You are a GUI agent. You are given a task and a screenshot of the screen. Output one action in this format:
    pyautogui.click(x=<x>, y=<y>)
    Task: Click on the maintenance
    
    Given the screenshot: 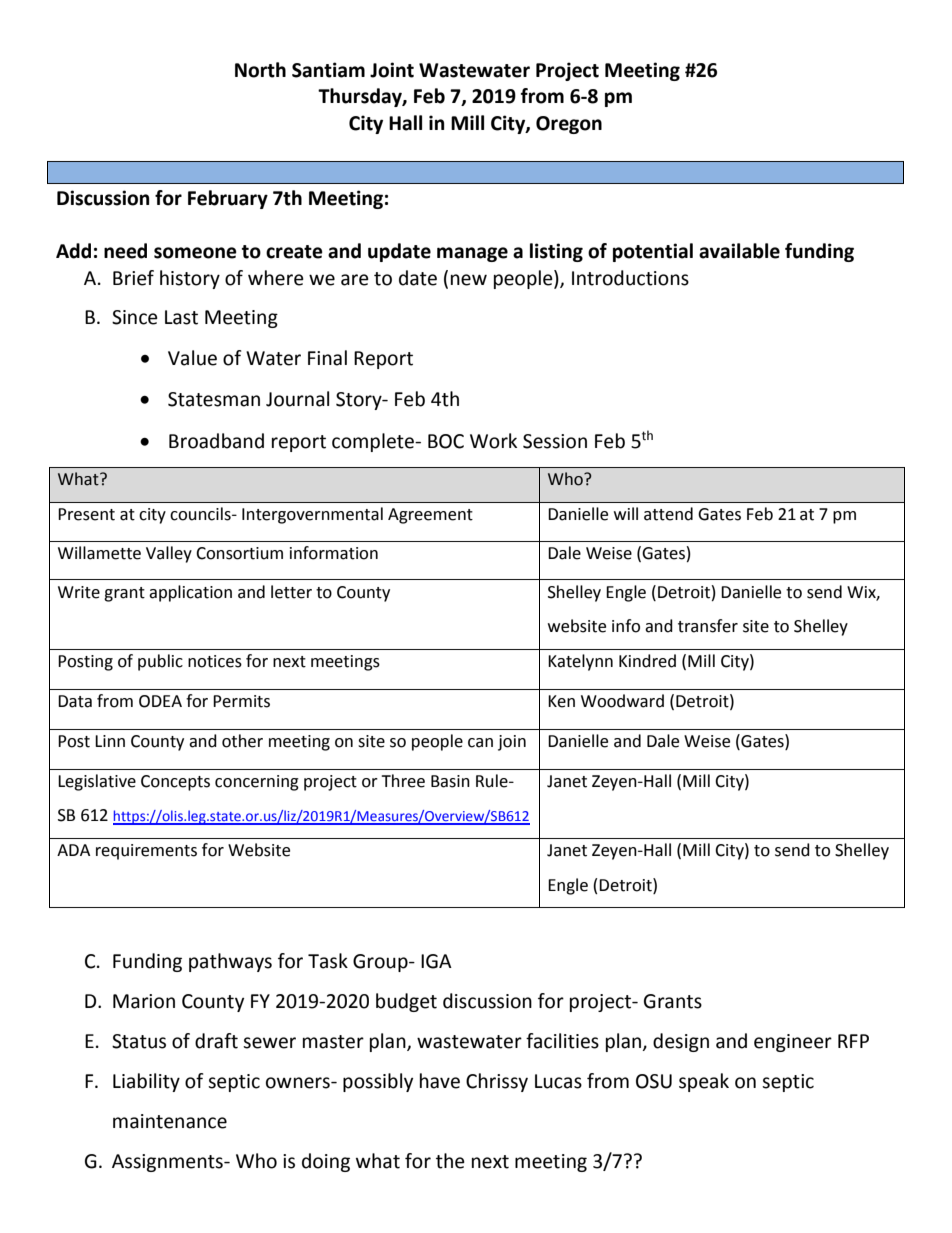 What is the action you would take?
    pyautogui.click(x=170, y=1121)
